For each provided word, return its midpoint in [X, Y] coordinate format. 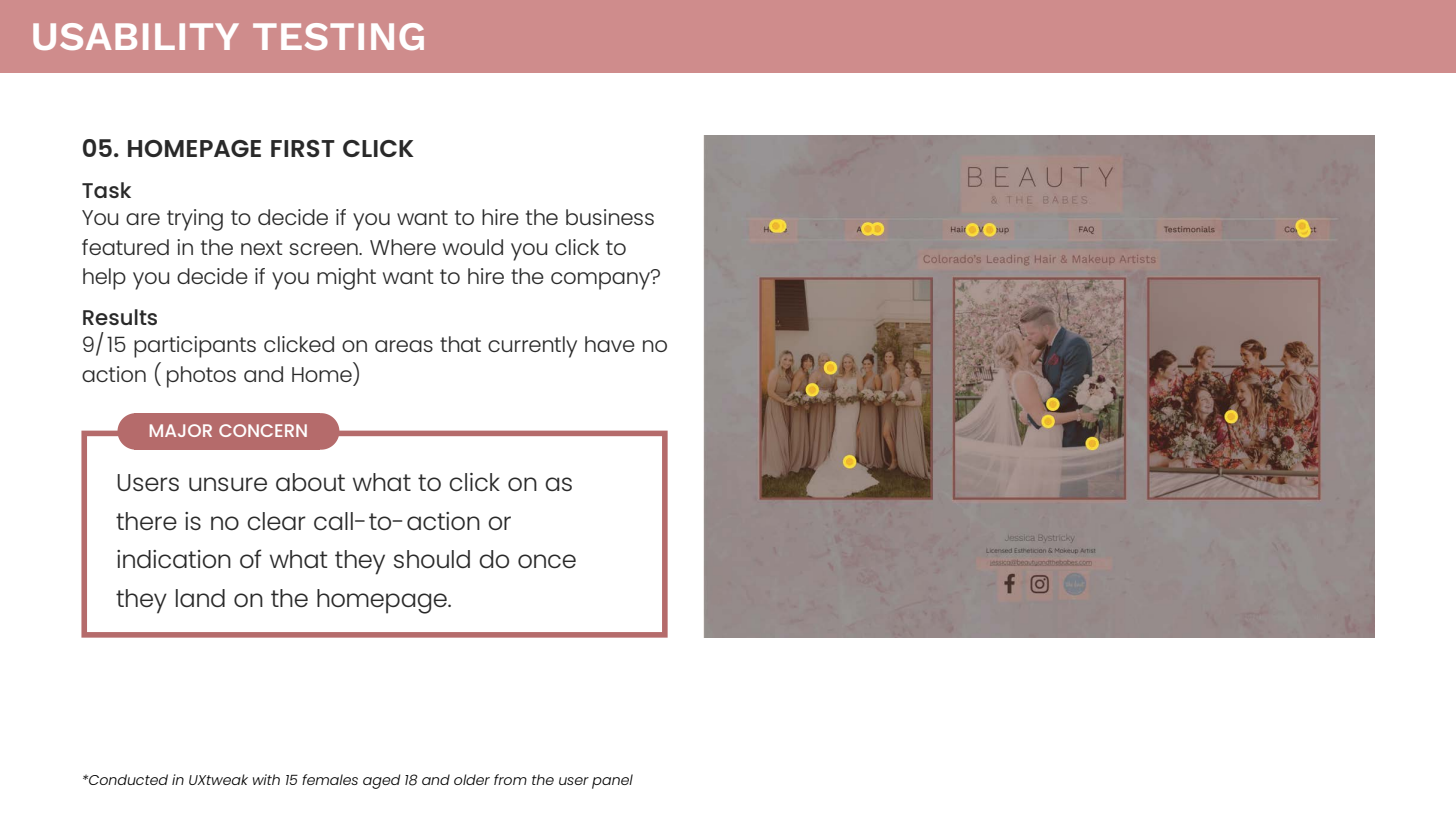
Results [120, 317]
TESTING [338, 36]
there [146, 521]
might [346, 279]
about [310, 482]
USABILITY [136, 36]
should [432, 559]
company [601, 280]
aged [381, 781]
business [610, 217]
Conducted [127, 779]
